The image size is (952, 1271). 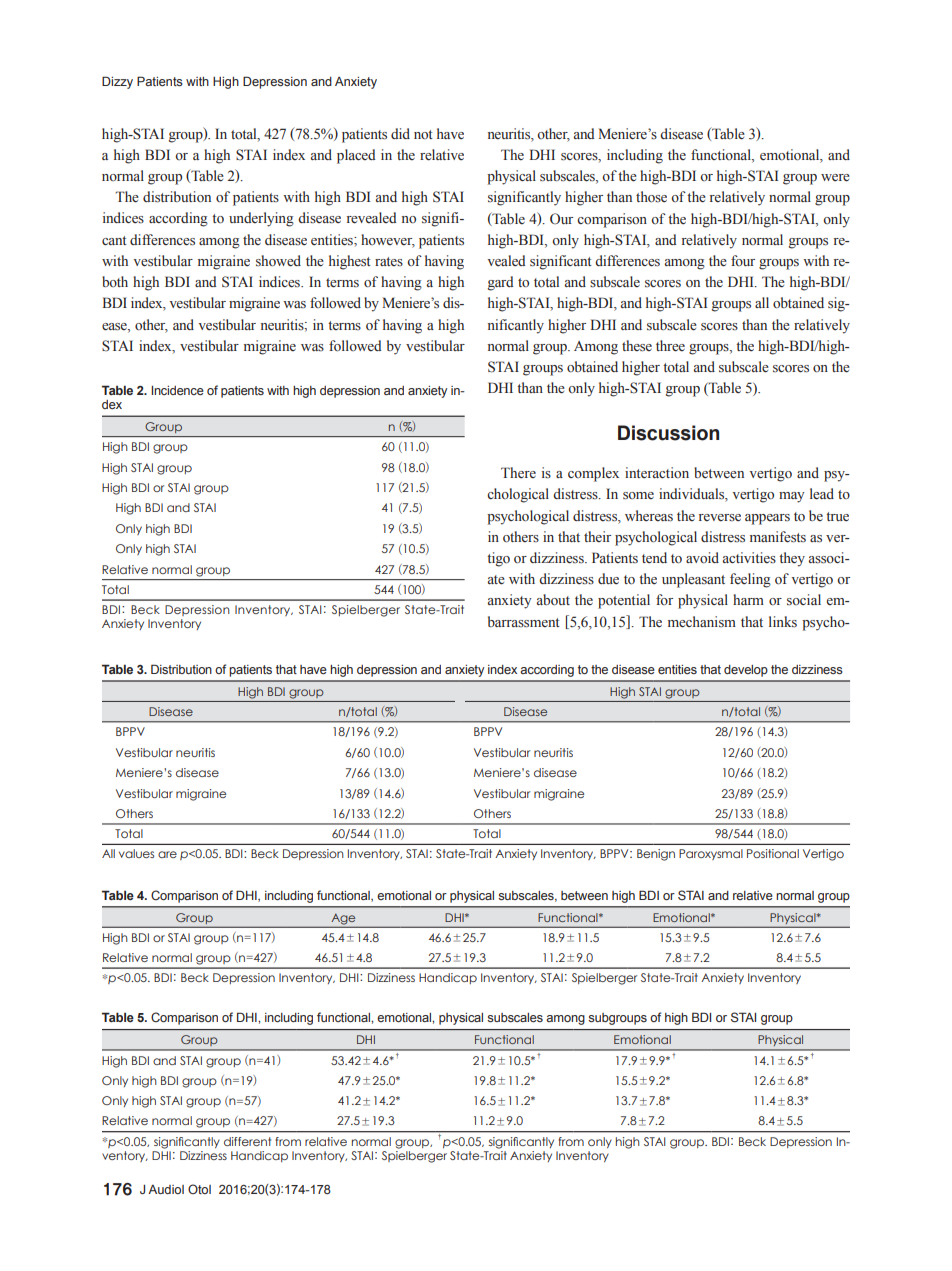 I want to click on harm, so click(x=748, y=599).
